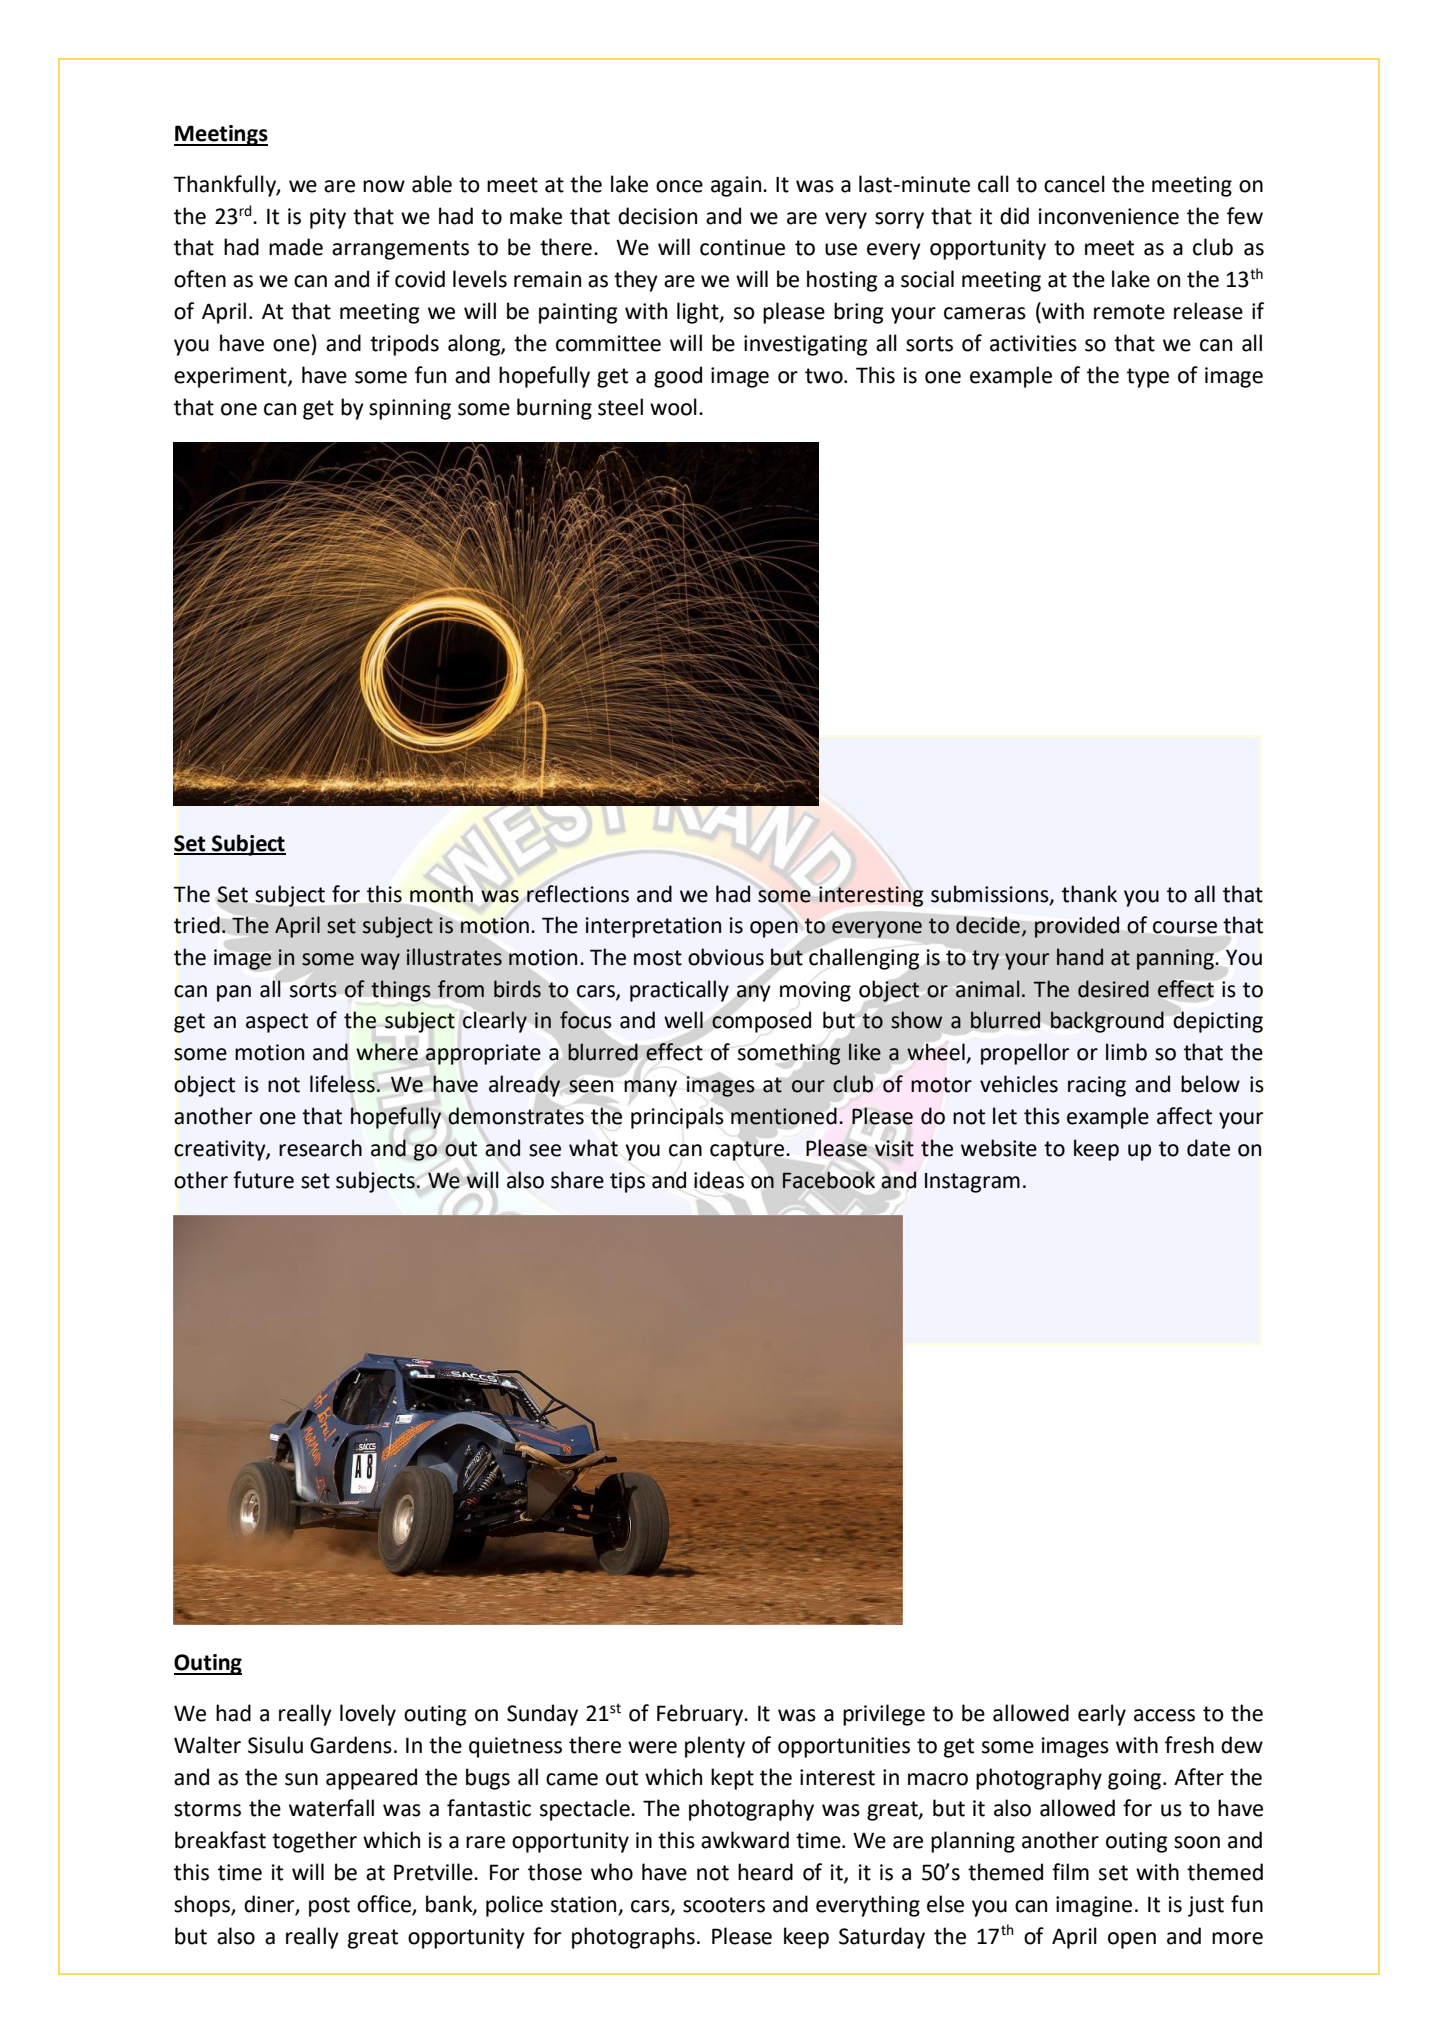 The image size is (1437, 2032). I want to click on continue, so click(742, 247).
